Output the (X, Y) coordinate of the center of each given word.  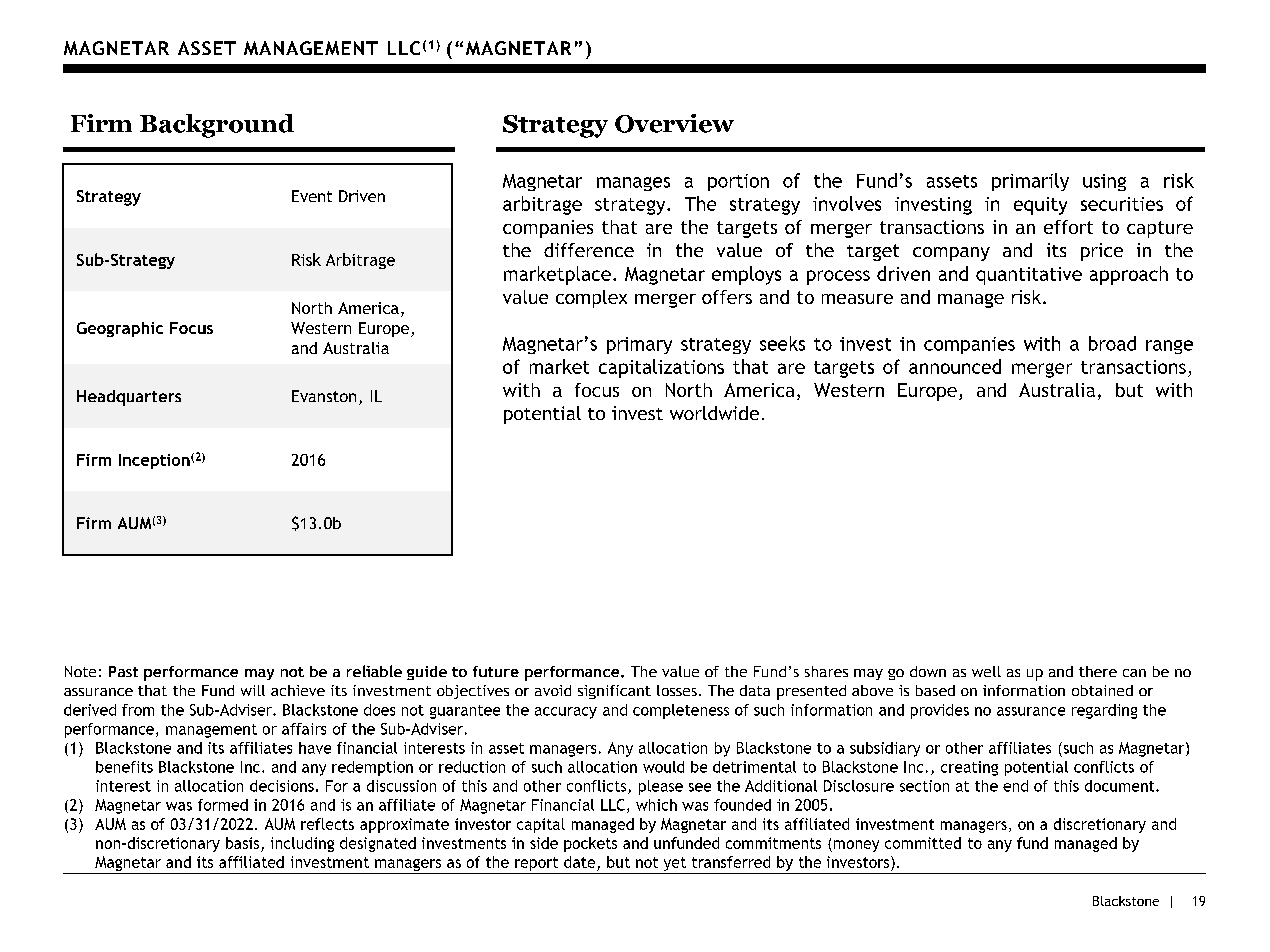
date (579, 862)
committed (923, 843)
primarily (1030, 182)
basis (242, 843)
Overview (674, 123)
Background (217, 126)
